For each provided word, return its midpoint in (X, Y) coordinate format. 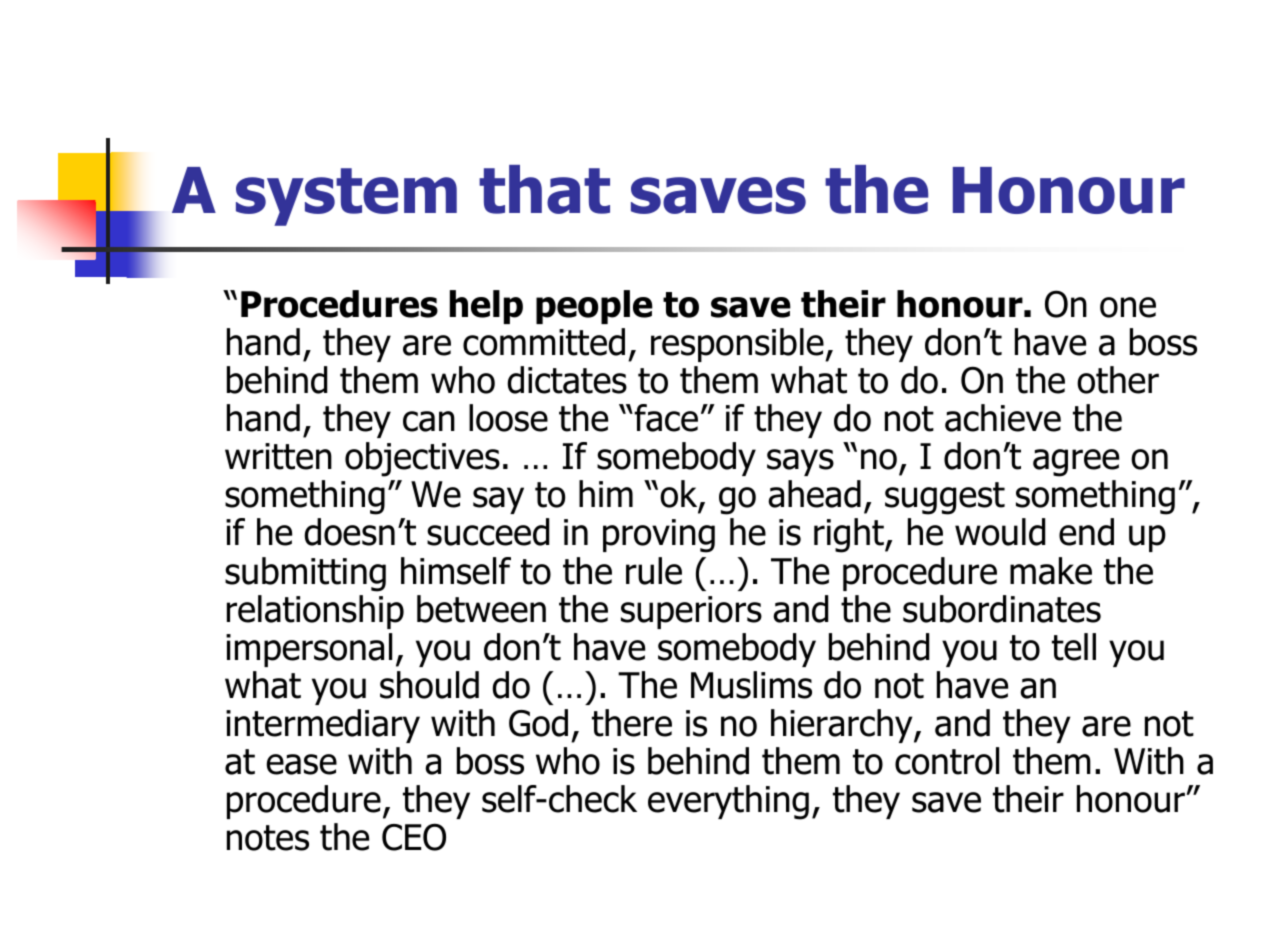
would (1000, 532)
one (1128, 307)
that (544, 189)
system (346, 197)
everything (728, 802)
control (947, 761)
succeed (488, 532)
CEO (414, 837)
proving (659, 536)
